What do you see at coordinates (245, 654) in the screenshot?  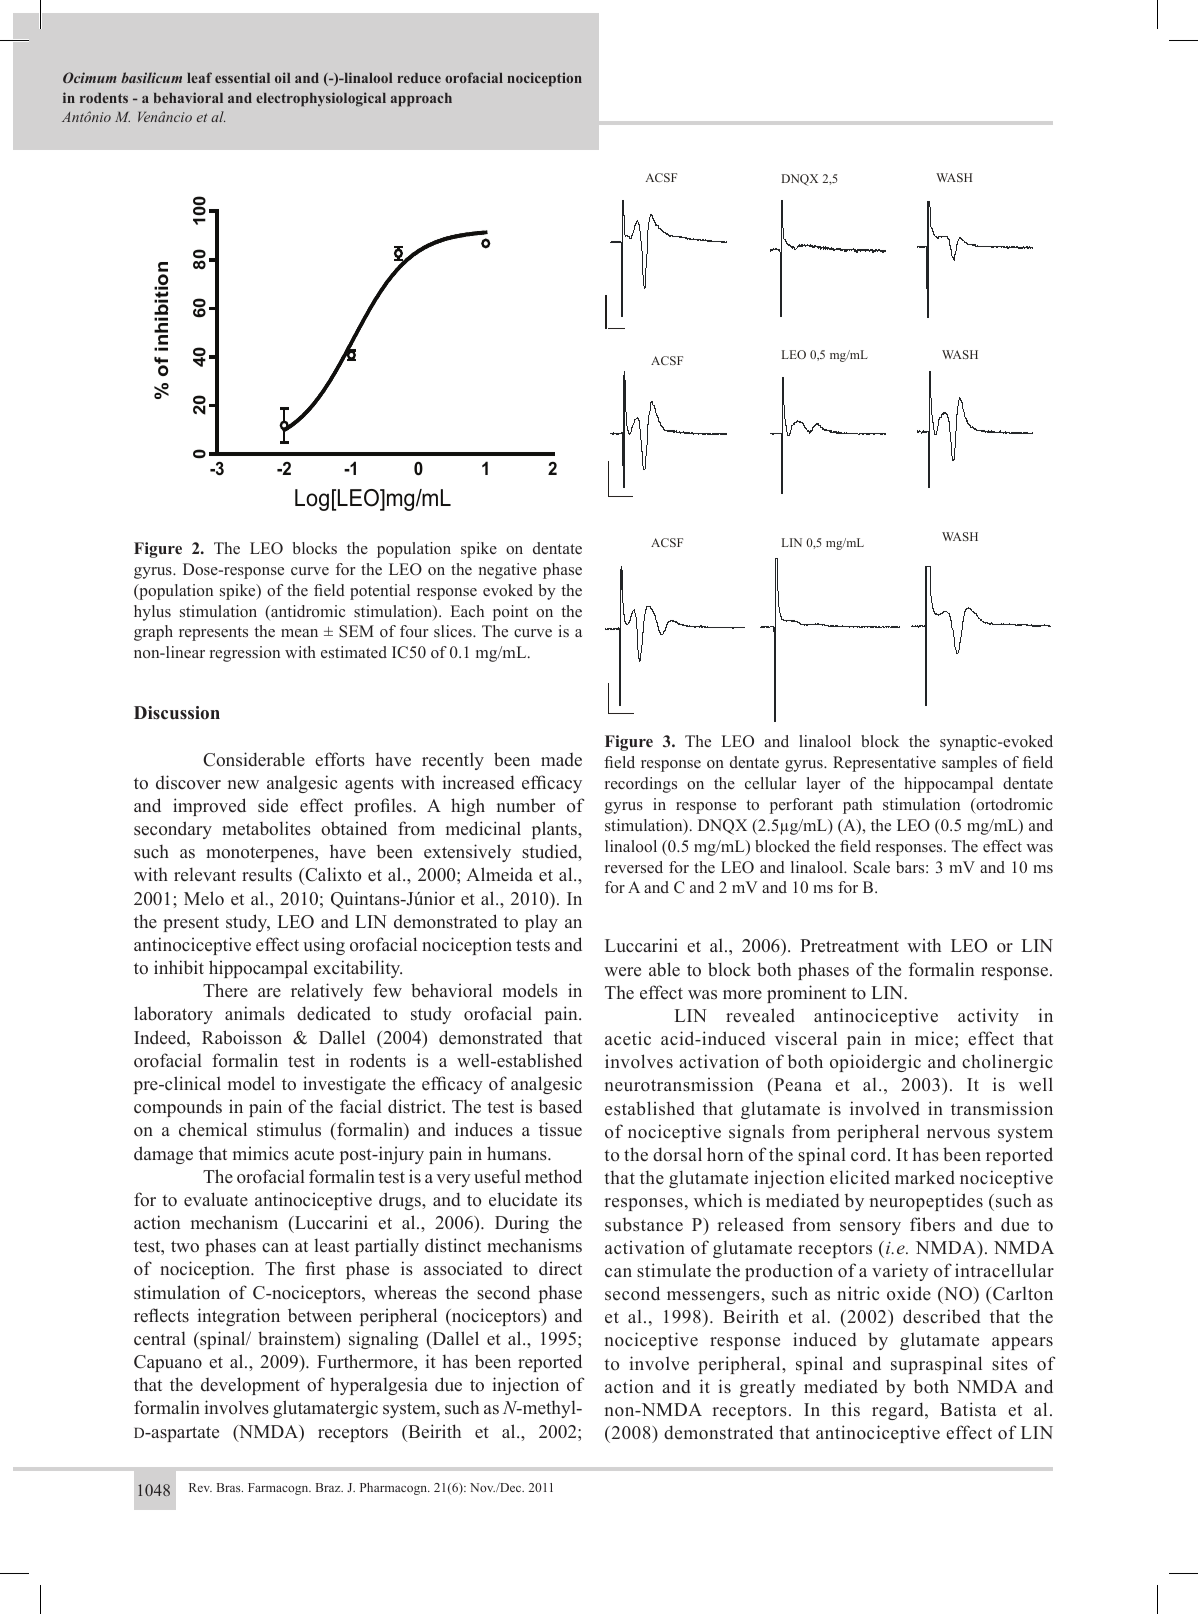 I see `regression` at bounding box center [245, 654].
